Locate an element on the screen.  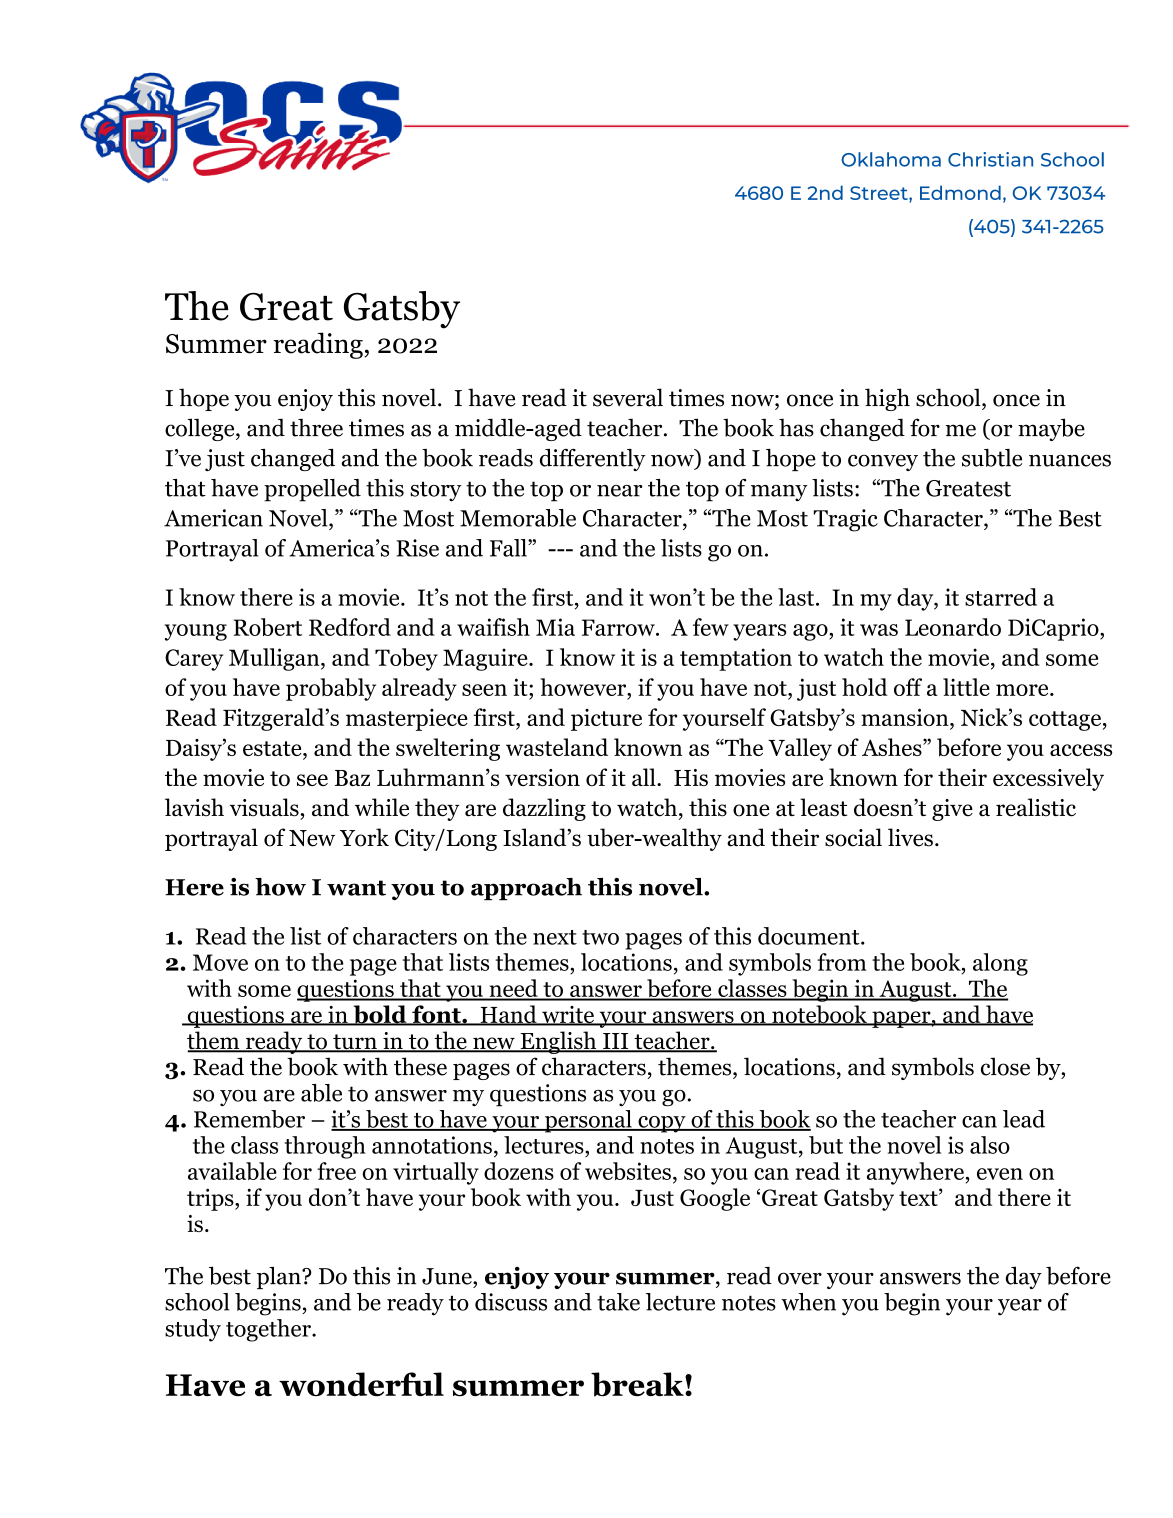
picture is located at coordinates (606, 720).
